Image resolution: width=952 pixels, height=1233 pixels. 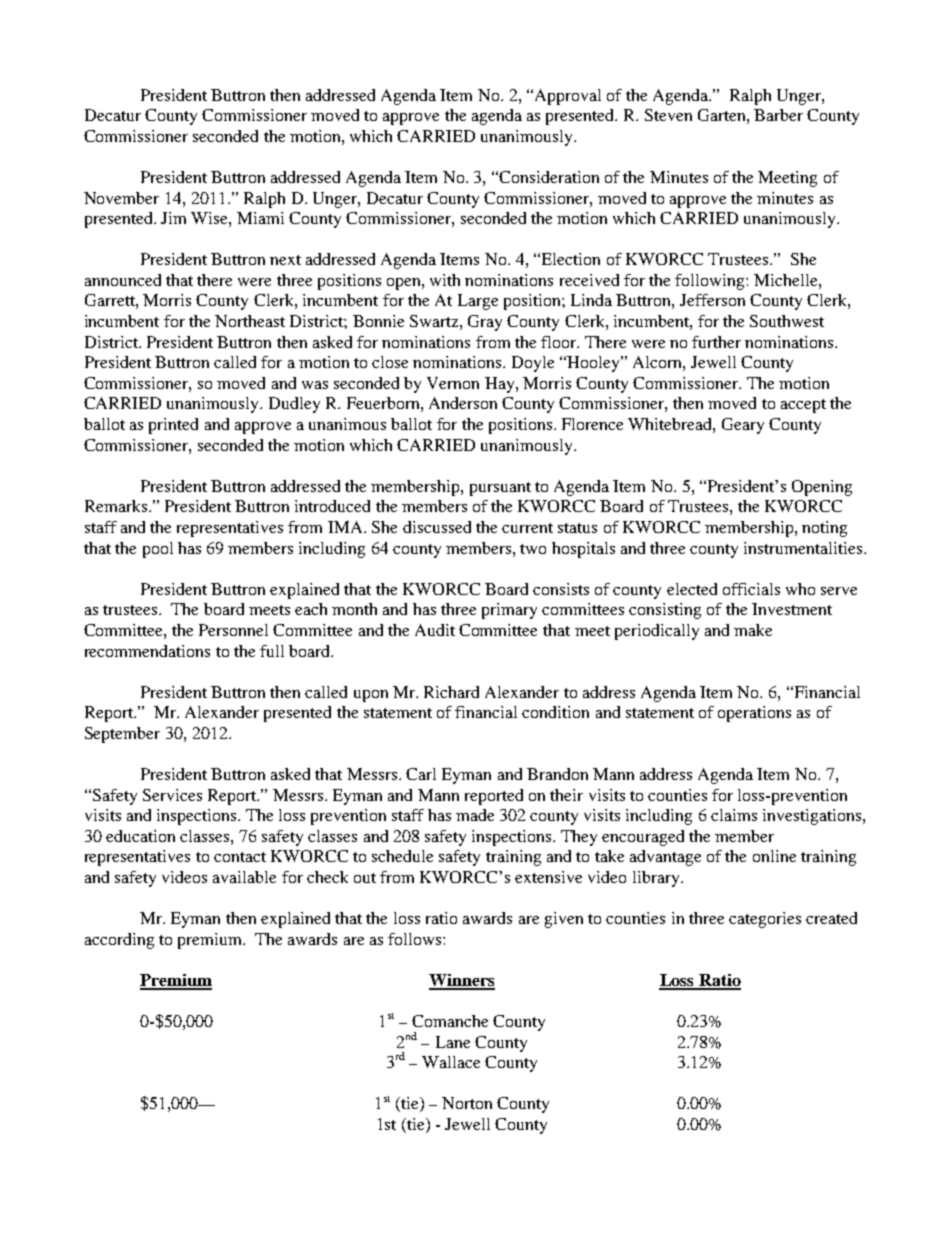 What do you see at coordinates (566, 97) in the page?
I see `Approval` at bounding box center [566, 97].
